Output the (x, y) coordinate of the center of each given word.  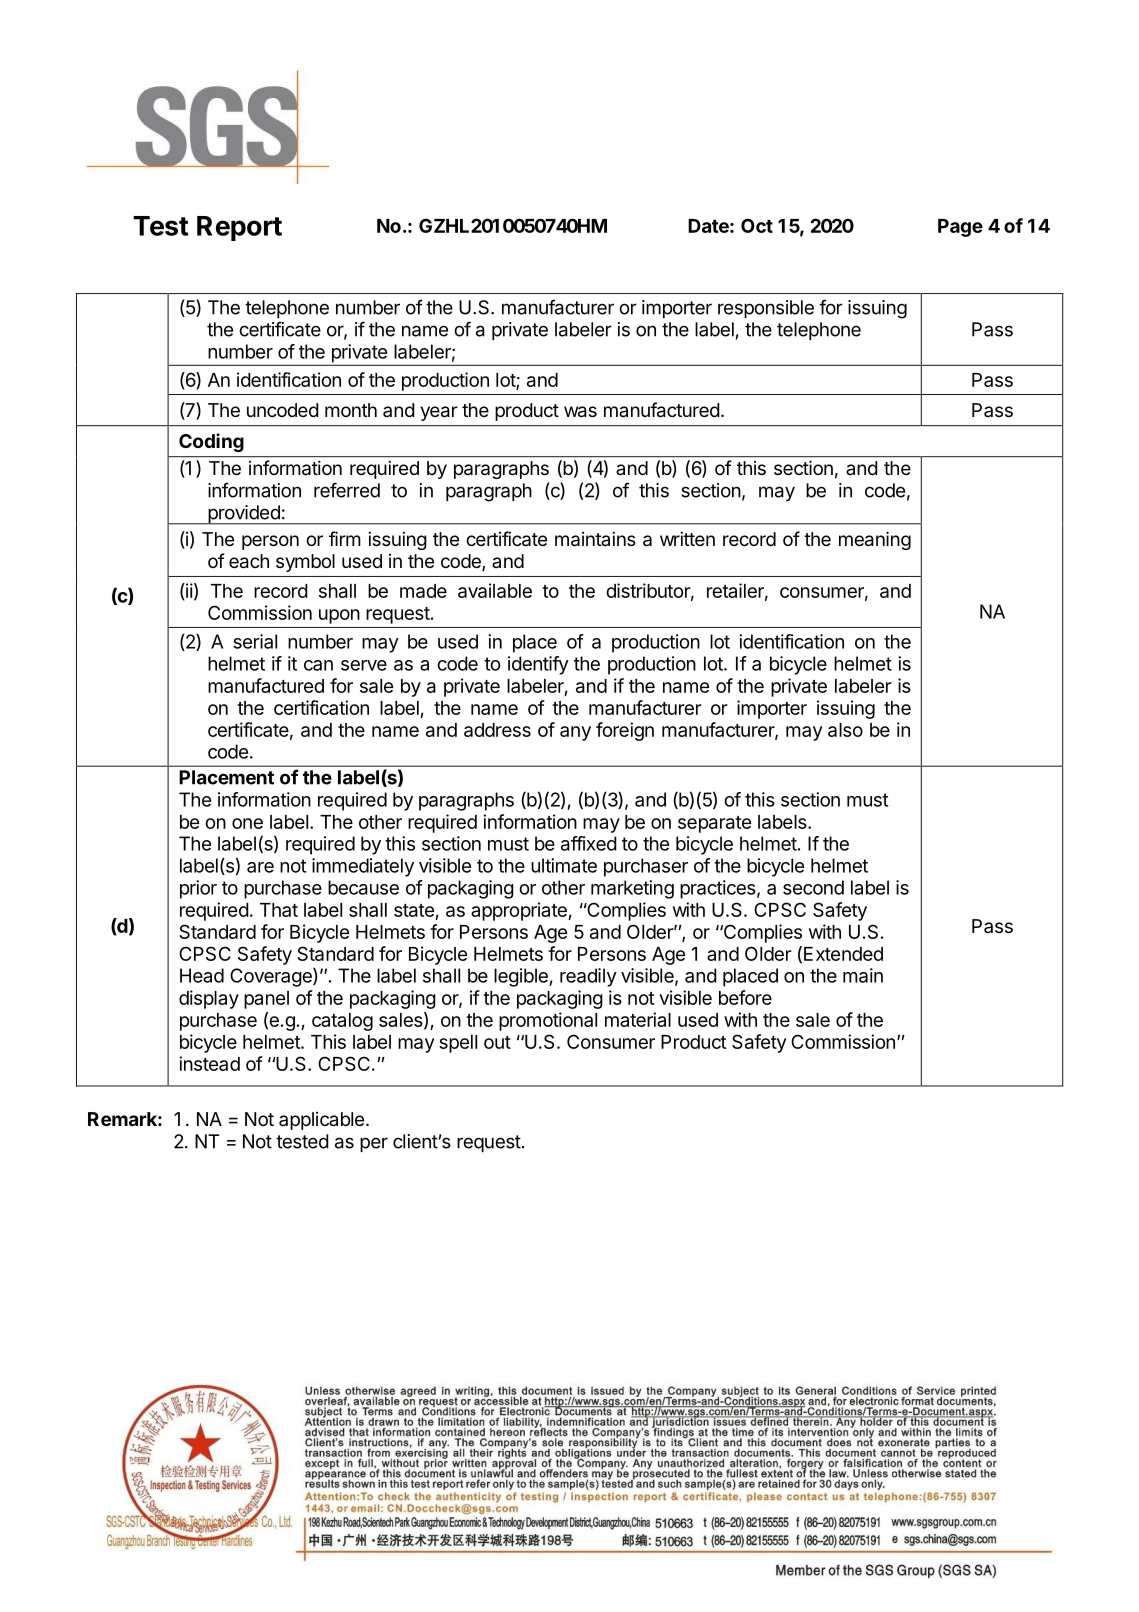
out (497, 1042)
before (745, 997)
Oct (757, 225)
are (260, 867)
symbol (305, 563)
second (813, 887)
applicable (321, 1121)
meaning (875, 540)
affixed (589, 843)
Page (960, 228)
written (687, 539)
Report (239, 228)
